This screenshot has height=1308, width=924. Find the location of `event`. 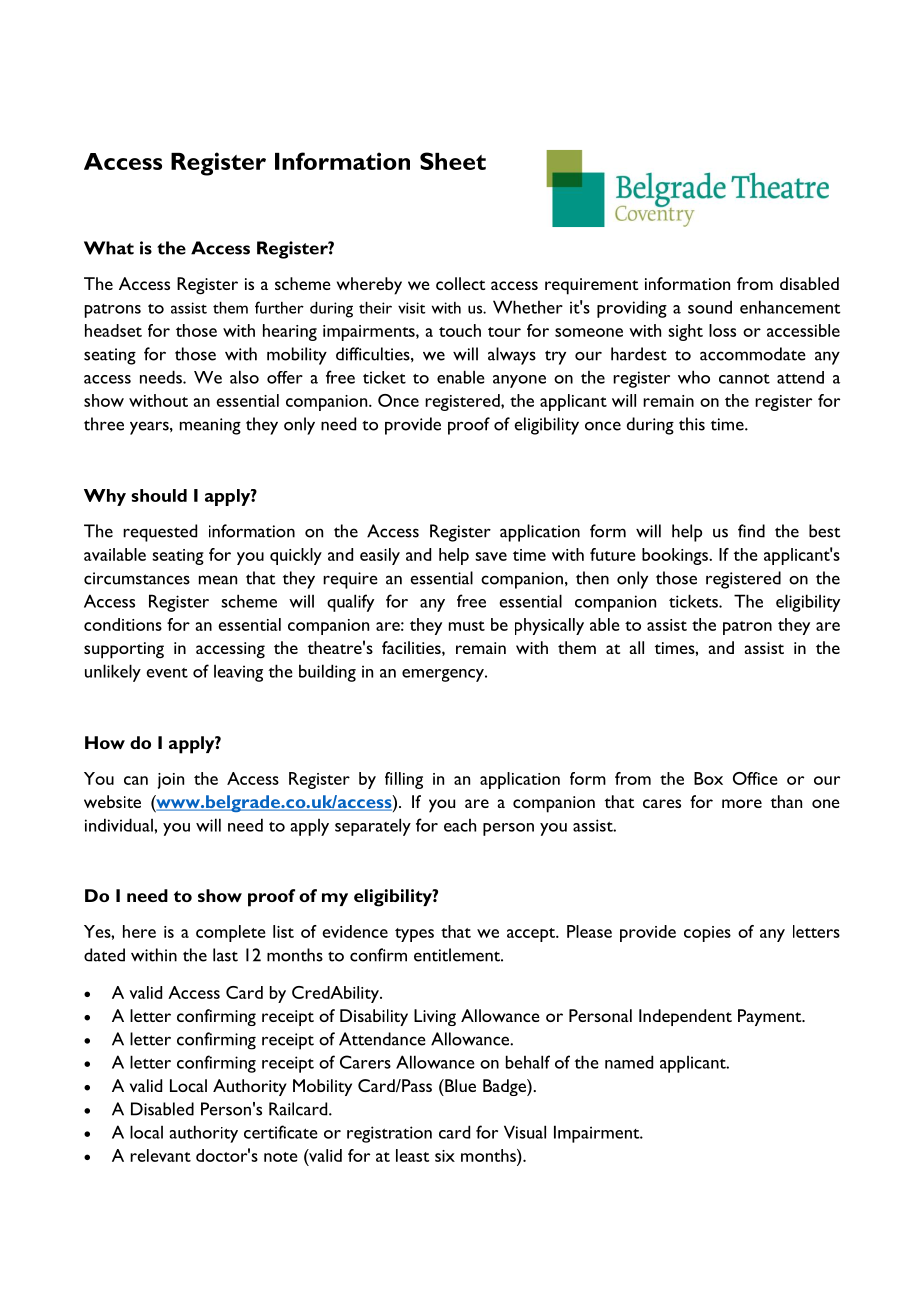

event is located at coordinates (167, 673).
